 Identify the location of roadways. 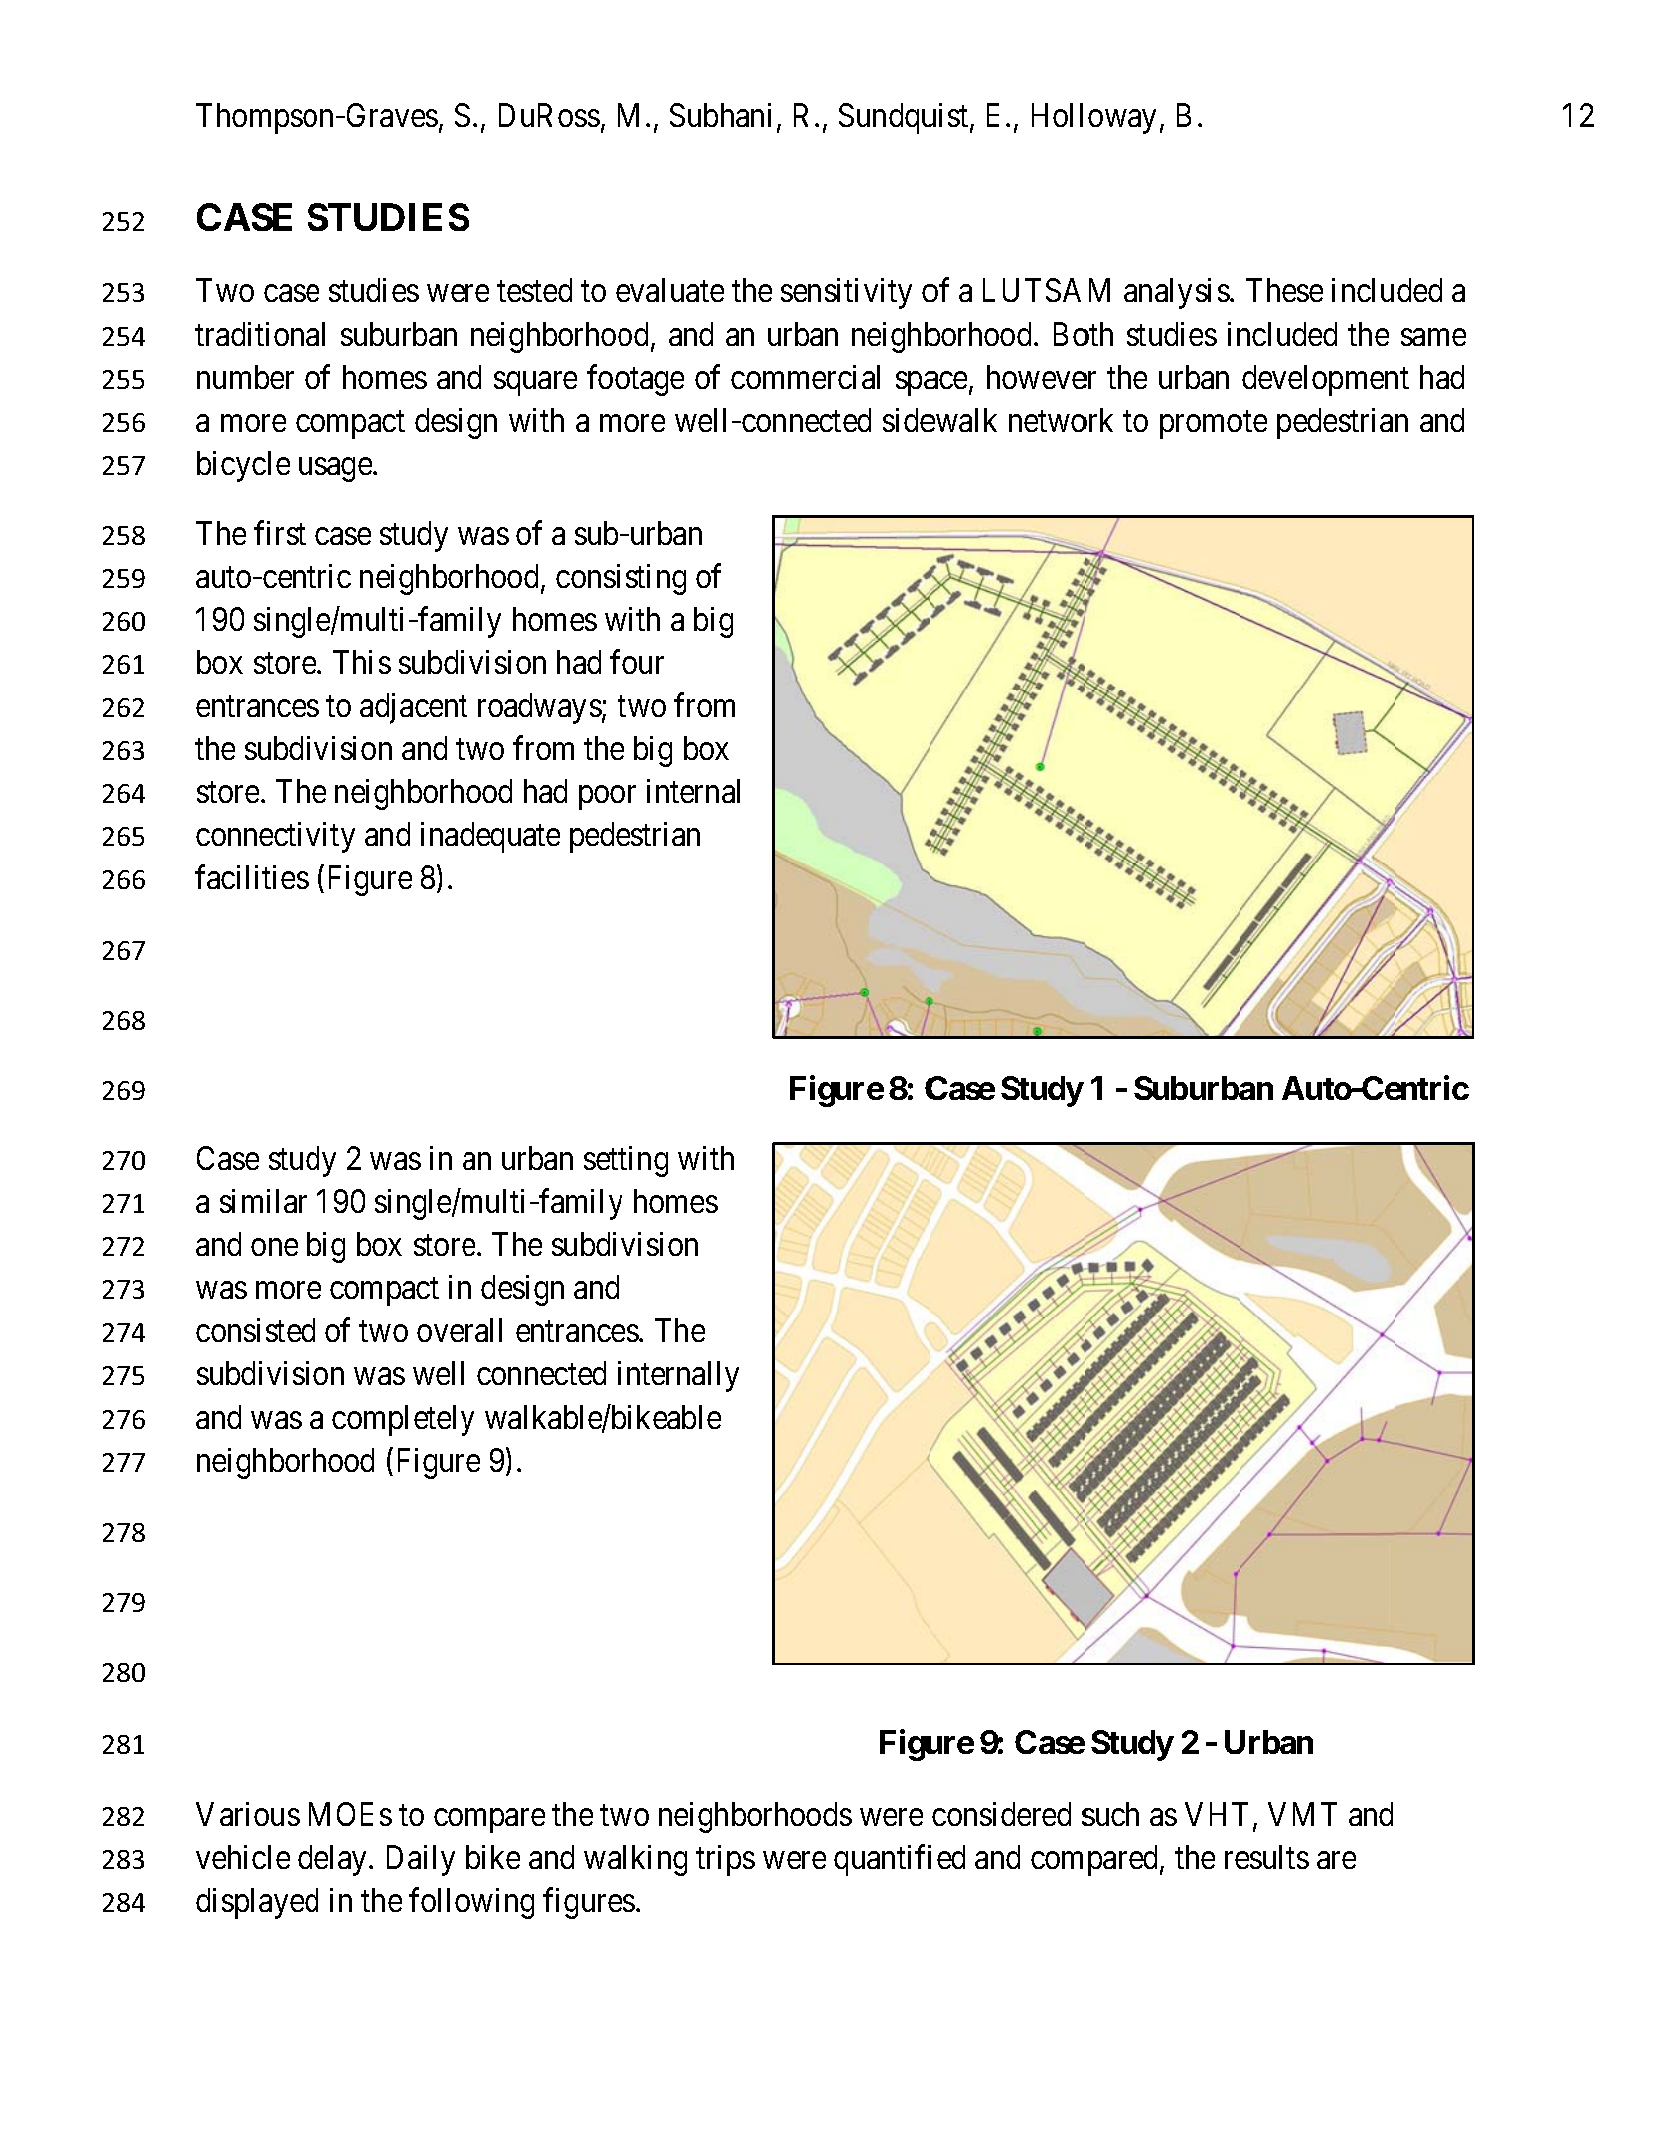
(540, 708).
